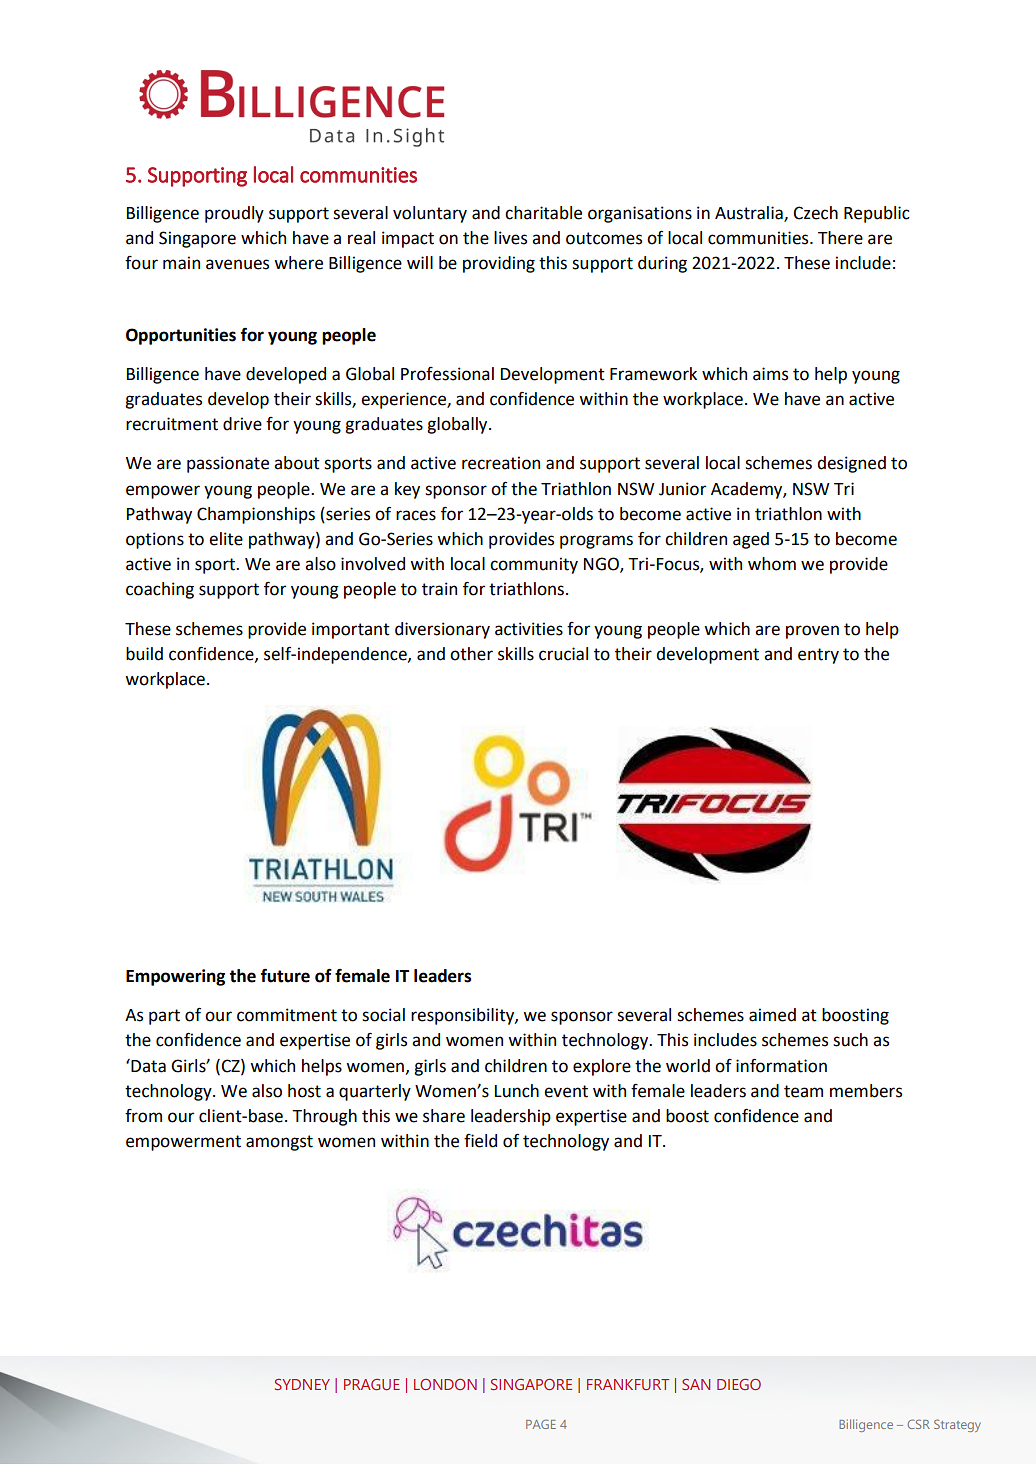  I want to click on There, so click(840, 238).
